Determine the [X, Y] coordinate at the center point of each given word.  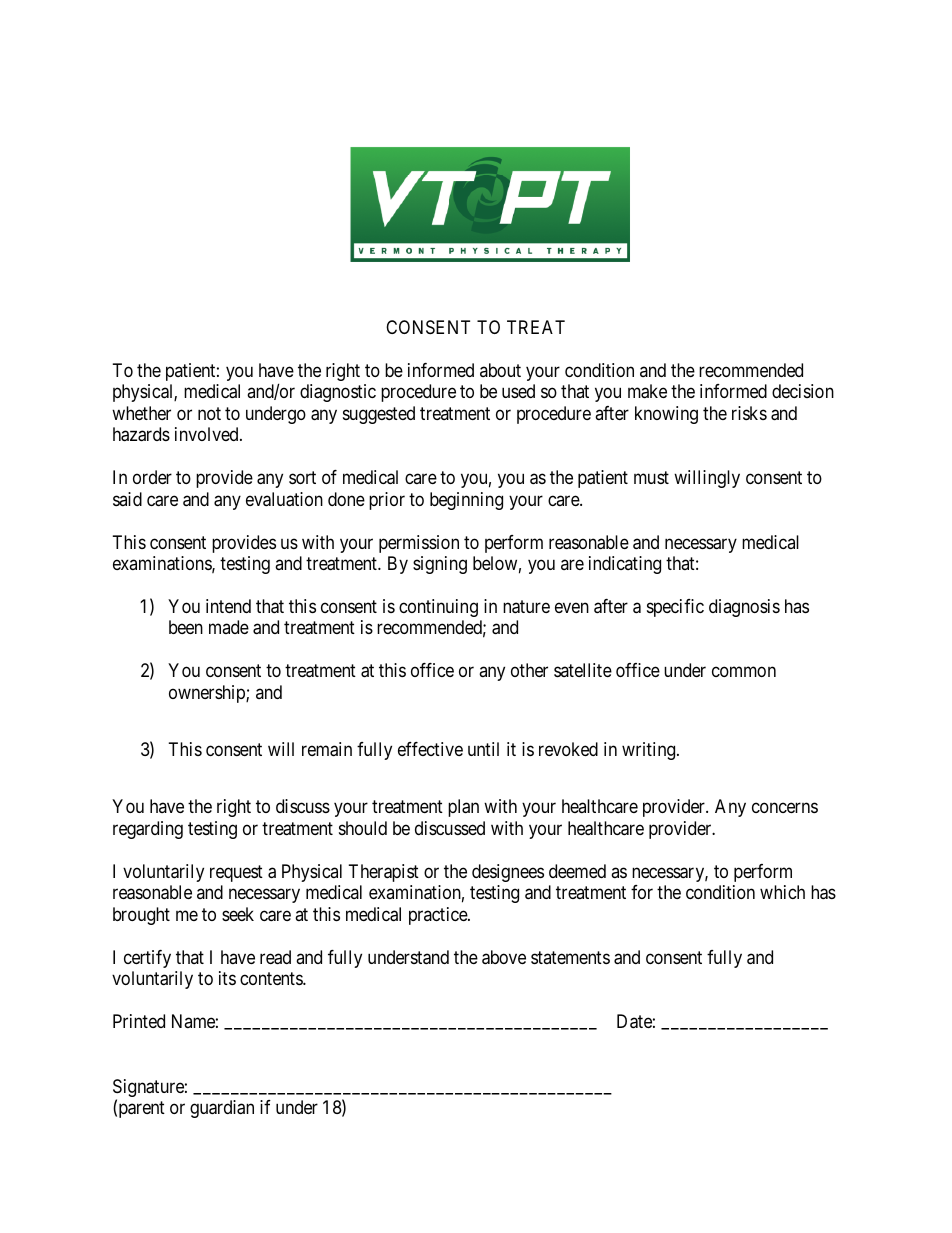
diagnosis [744, 608]
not [209, 413]
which [782, 892]
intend [228, 606]
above [504, 957]
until [483, 749]
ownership [208, 694]
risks [749, 413]
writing [650, 751]
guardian [222, 1109]
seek [238, 914]
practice [439, 916]
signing [440, 565]
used [518, 391]
